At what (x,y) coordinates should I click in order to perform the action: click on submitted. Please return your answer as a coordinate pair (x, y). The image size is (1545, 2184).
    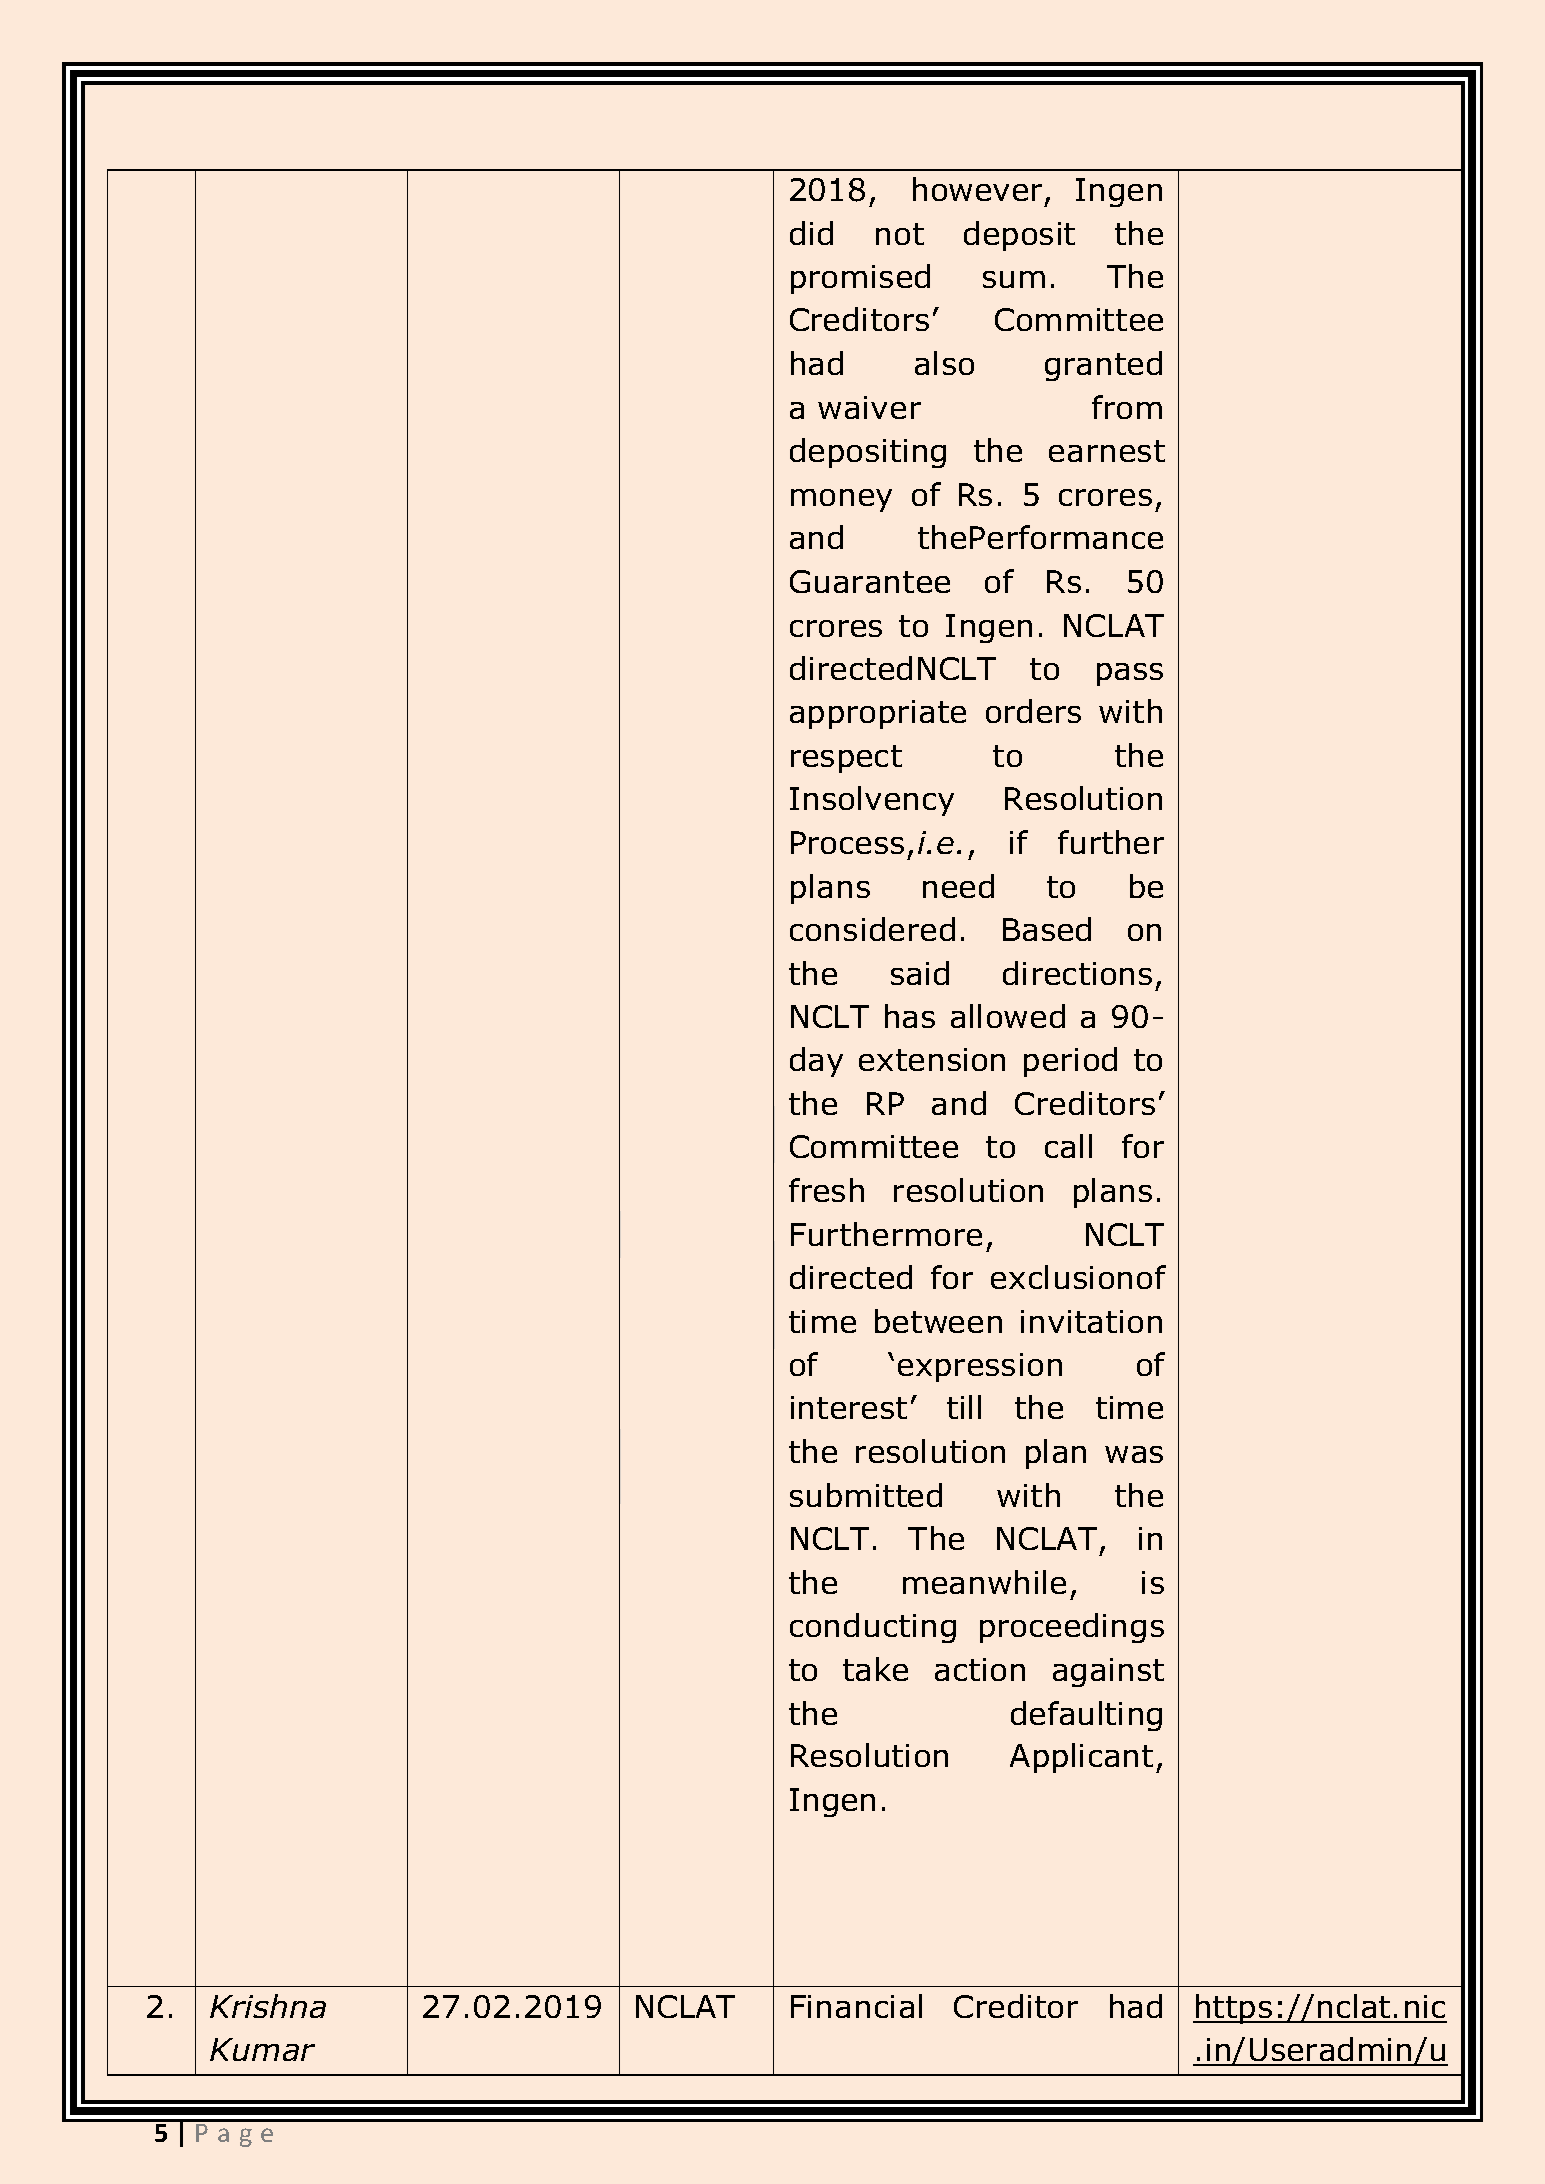
    Looking at the image, I should click on (866, 1495).
